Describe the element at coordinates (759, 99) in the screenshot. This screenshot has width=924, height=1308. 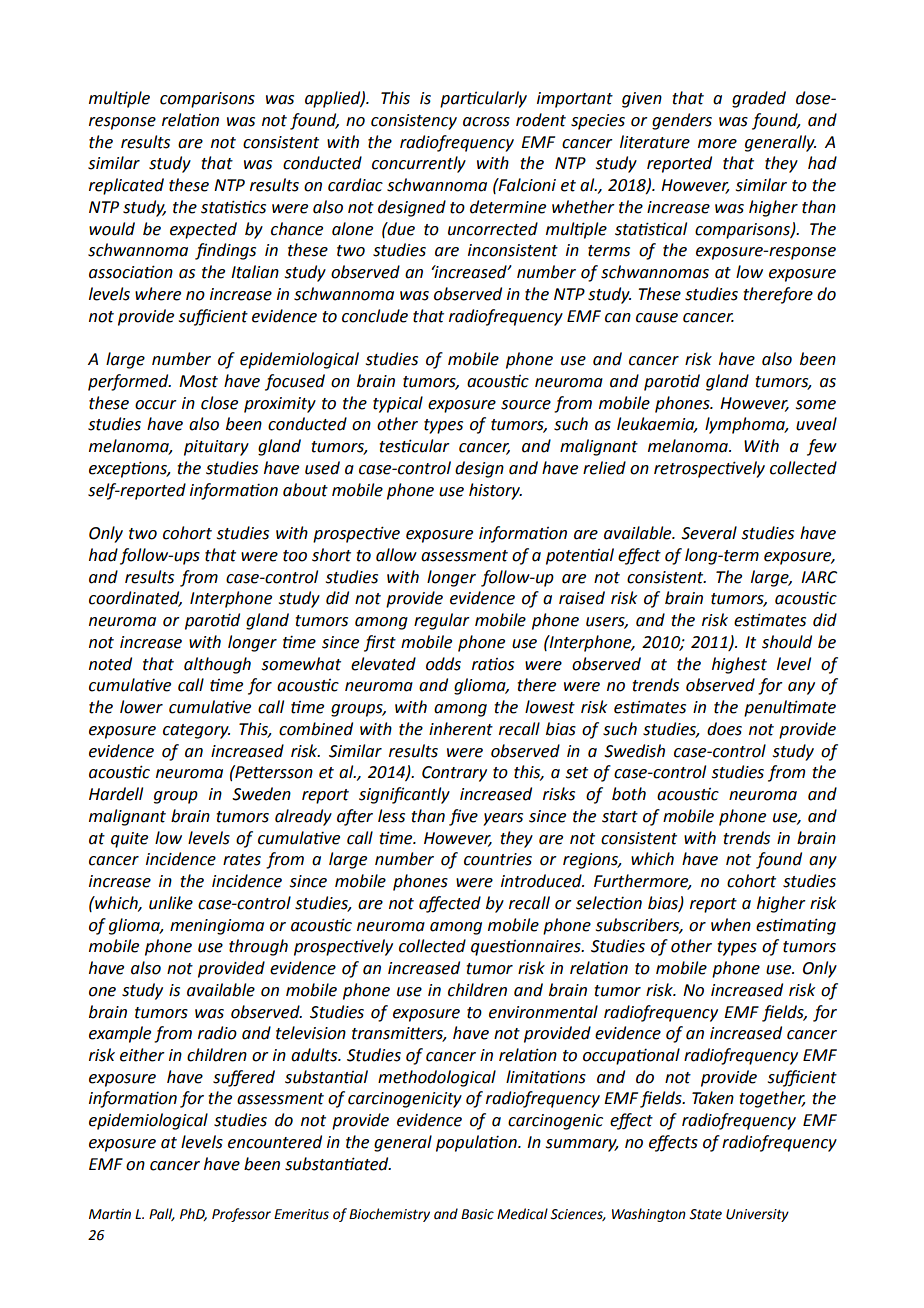
I see `graded` at that location.
